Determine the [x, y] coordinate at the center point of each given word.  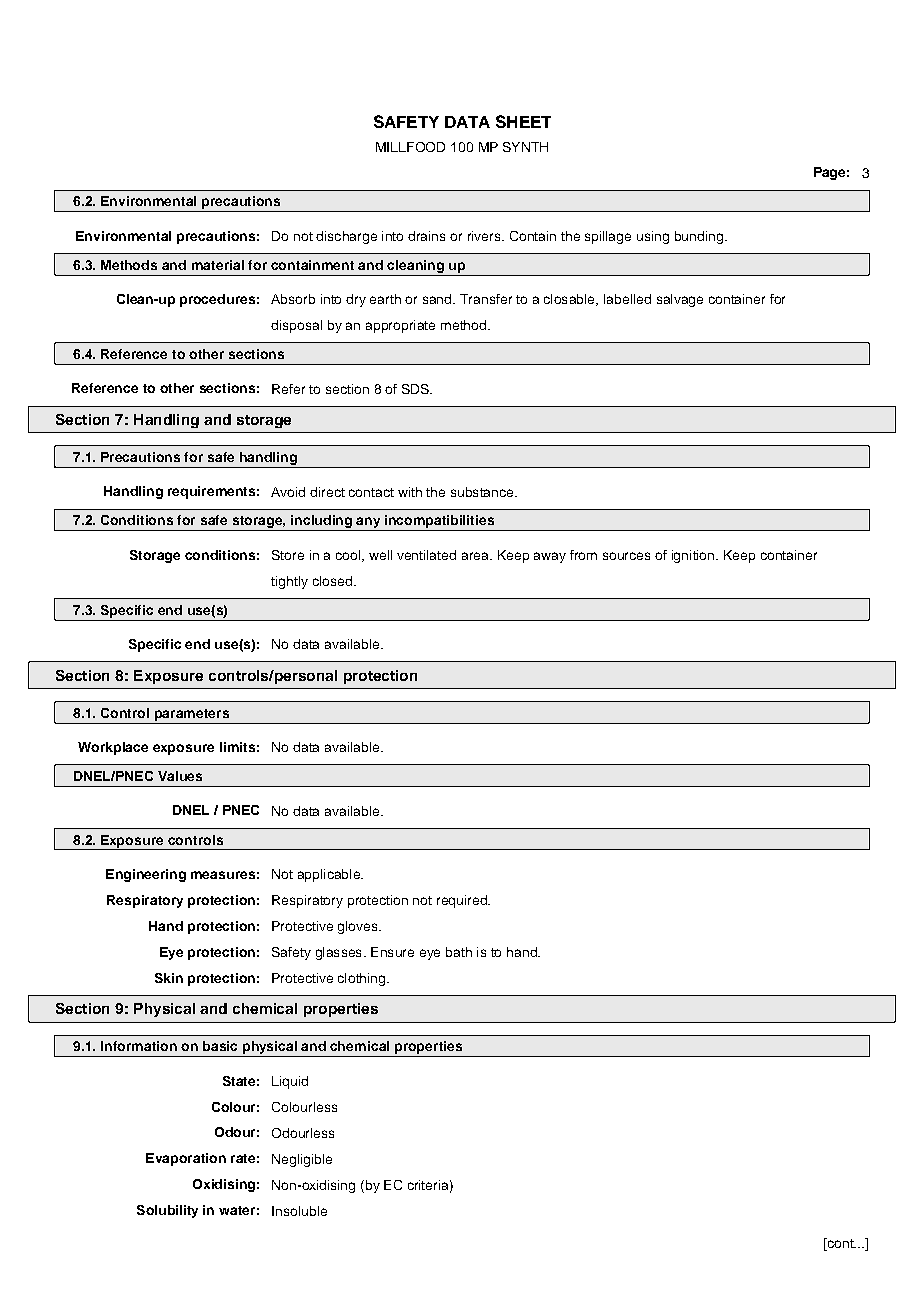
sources [626, 556]
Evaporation [186, 1159]
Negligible [302, 1160]
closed [332, 581]
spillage [608, 237]
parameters [192, 715]
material [218, 265]
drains [426, 236]
